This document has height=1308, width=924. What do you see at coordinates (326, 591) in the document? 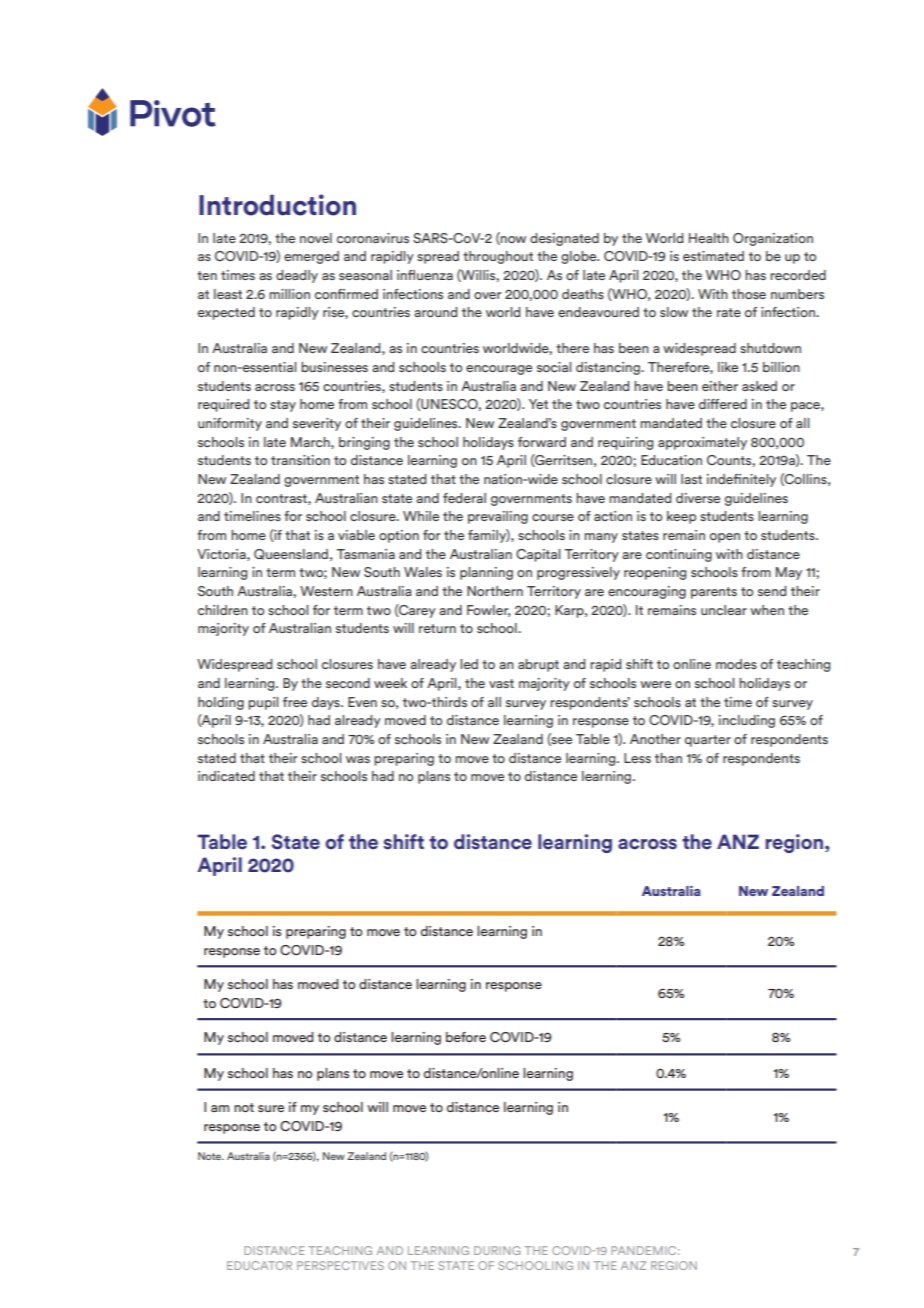
I see `Western` at bounding box center [326, 591].
